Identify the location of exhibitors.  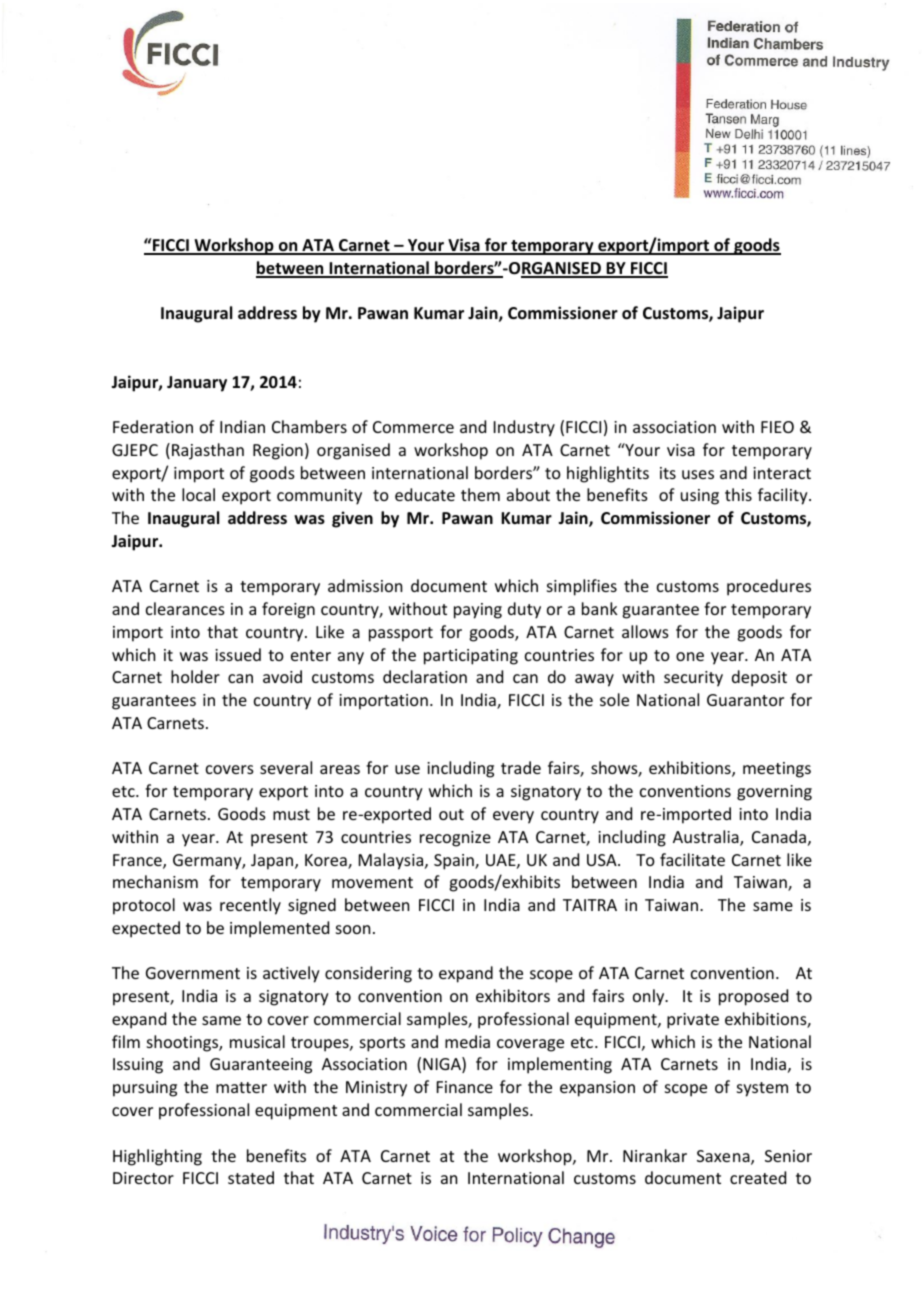
(513, 995).
